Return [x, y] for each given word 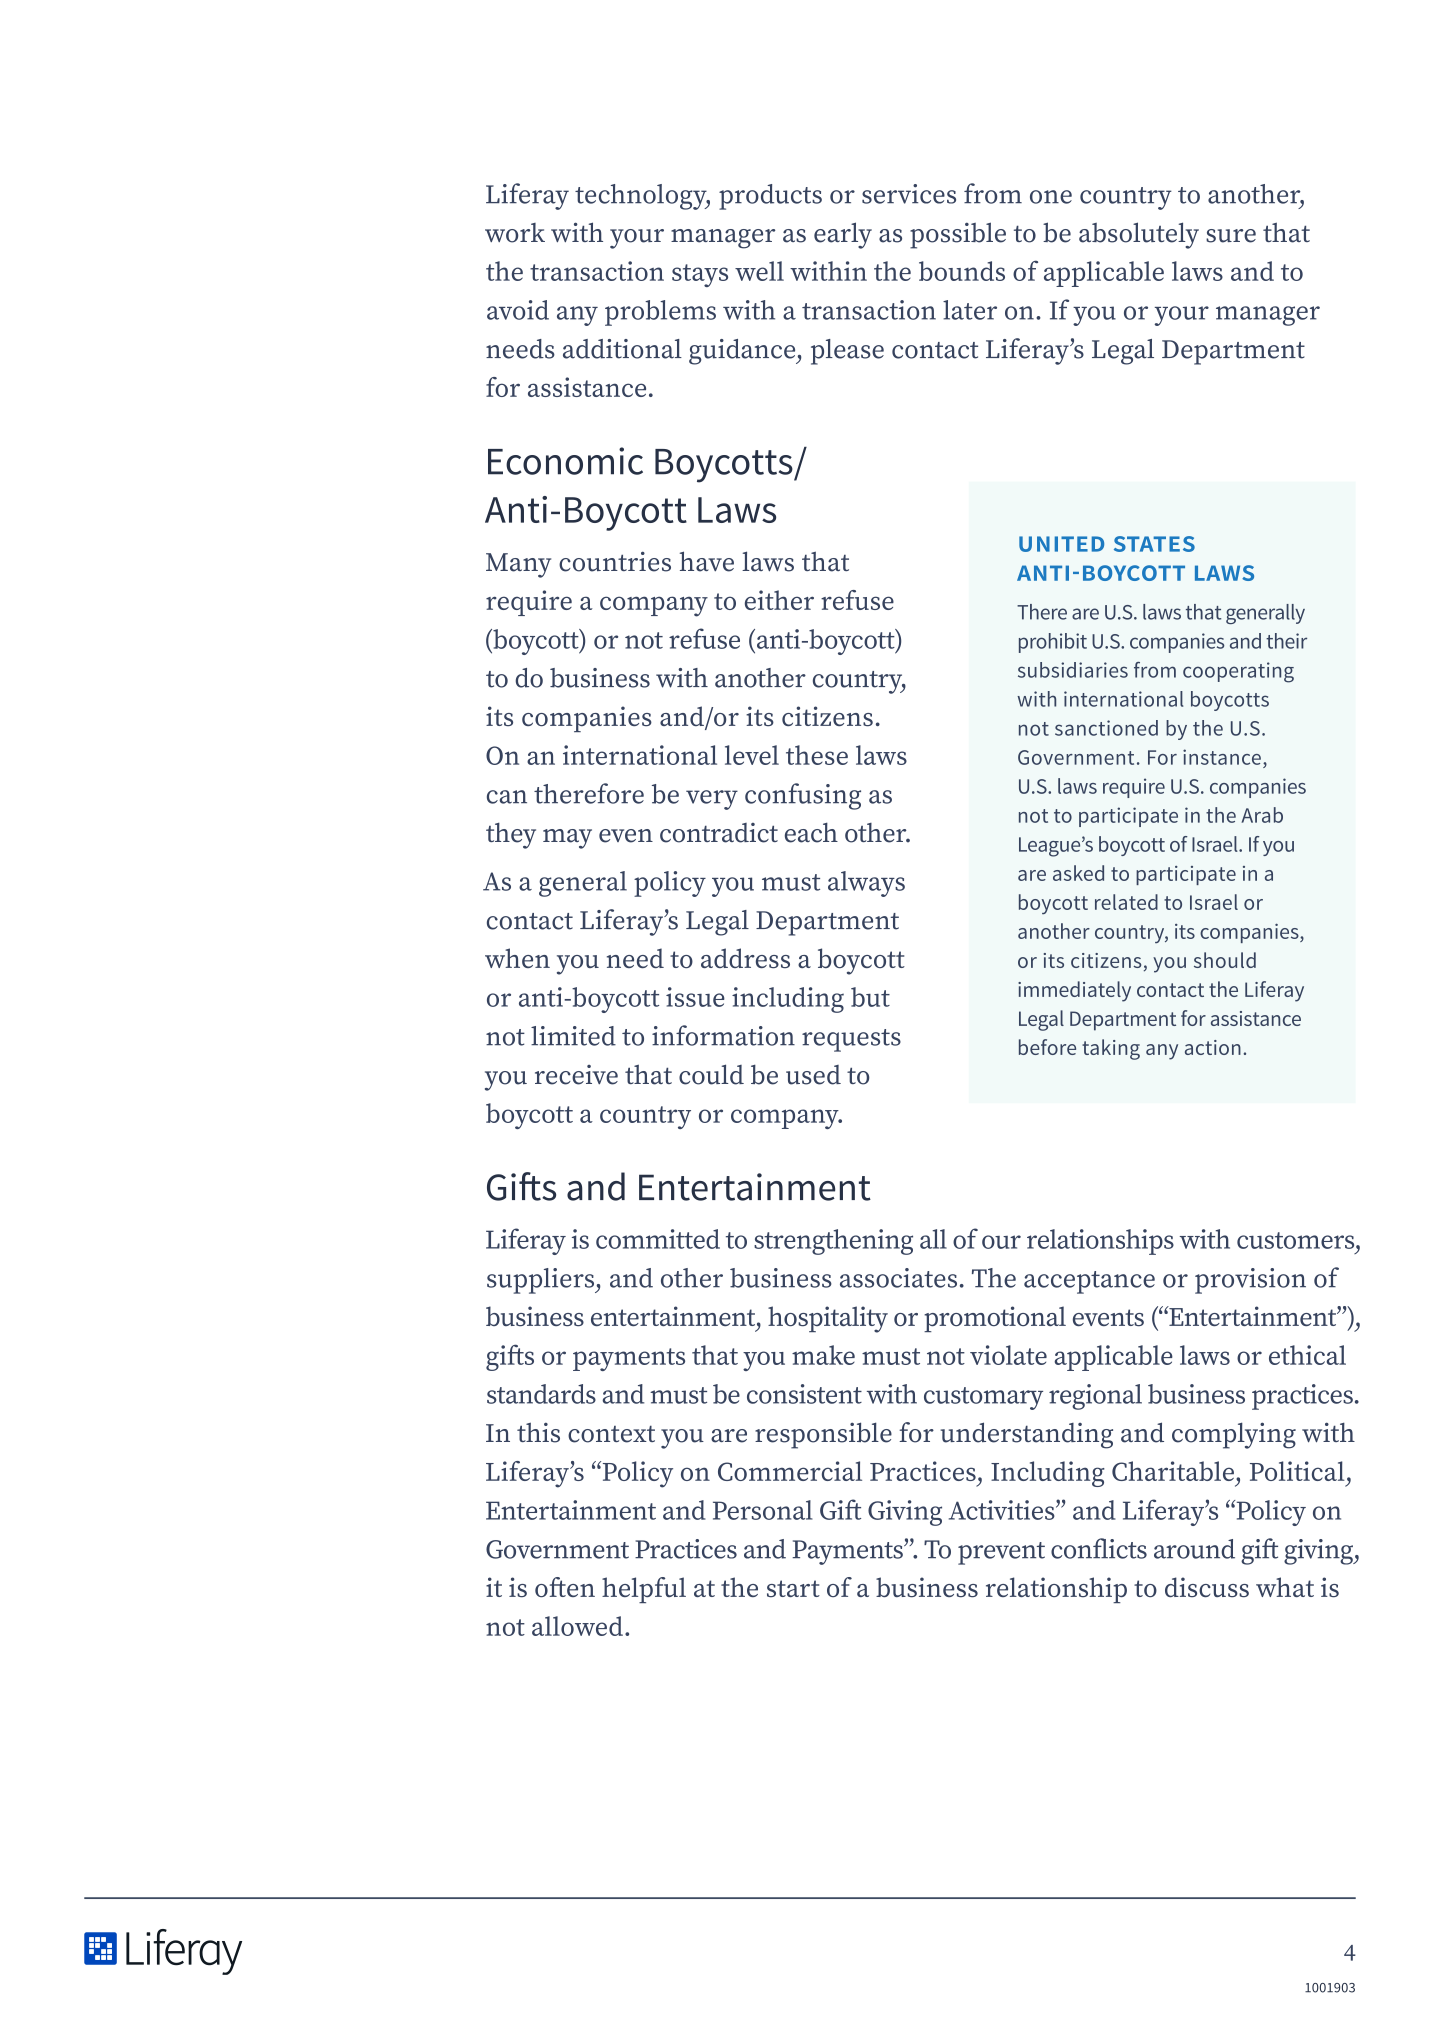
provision [1250, 1281]
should [1225, 960]
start [793, 1588]
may [567, 839]
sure [1231, 236]
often [565, 1587]
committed [658, 1239]
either [779, 600]
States [1154, 544]
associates [898, 1278]
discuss [1207, 1587]
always [866, 884]
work [515, 233]
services [909, 194]
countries [615, 561]
